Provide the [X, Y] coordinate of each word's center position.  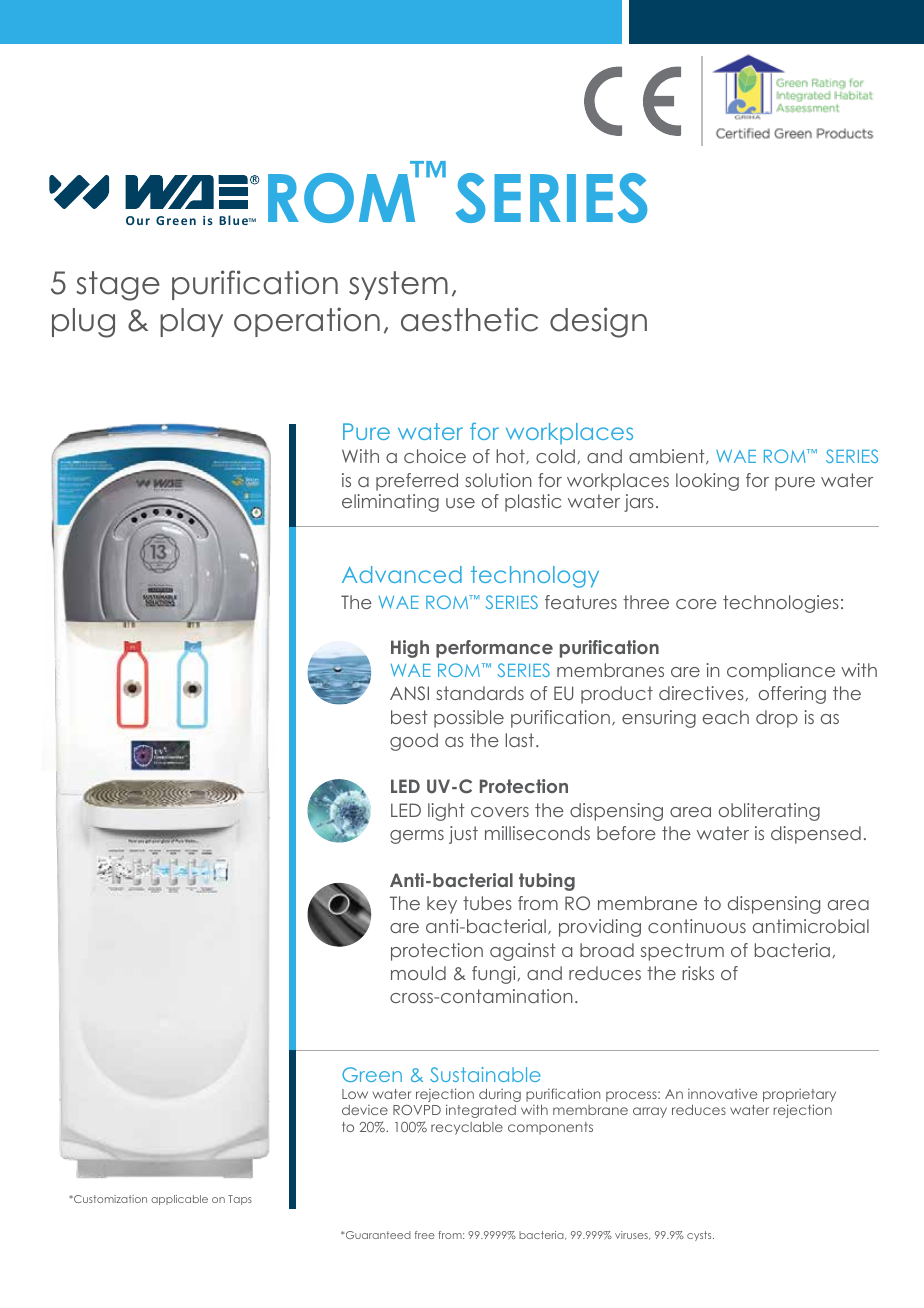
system [398, 285]
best [409, 717]
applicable [179, 1200]
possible [469, 719]
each [726, 717]
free [425, 1235]
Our [138, 220]
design [598, 322]
